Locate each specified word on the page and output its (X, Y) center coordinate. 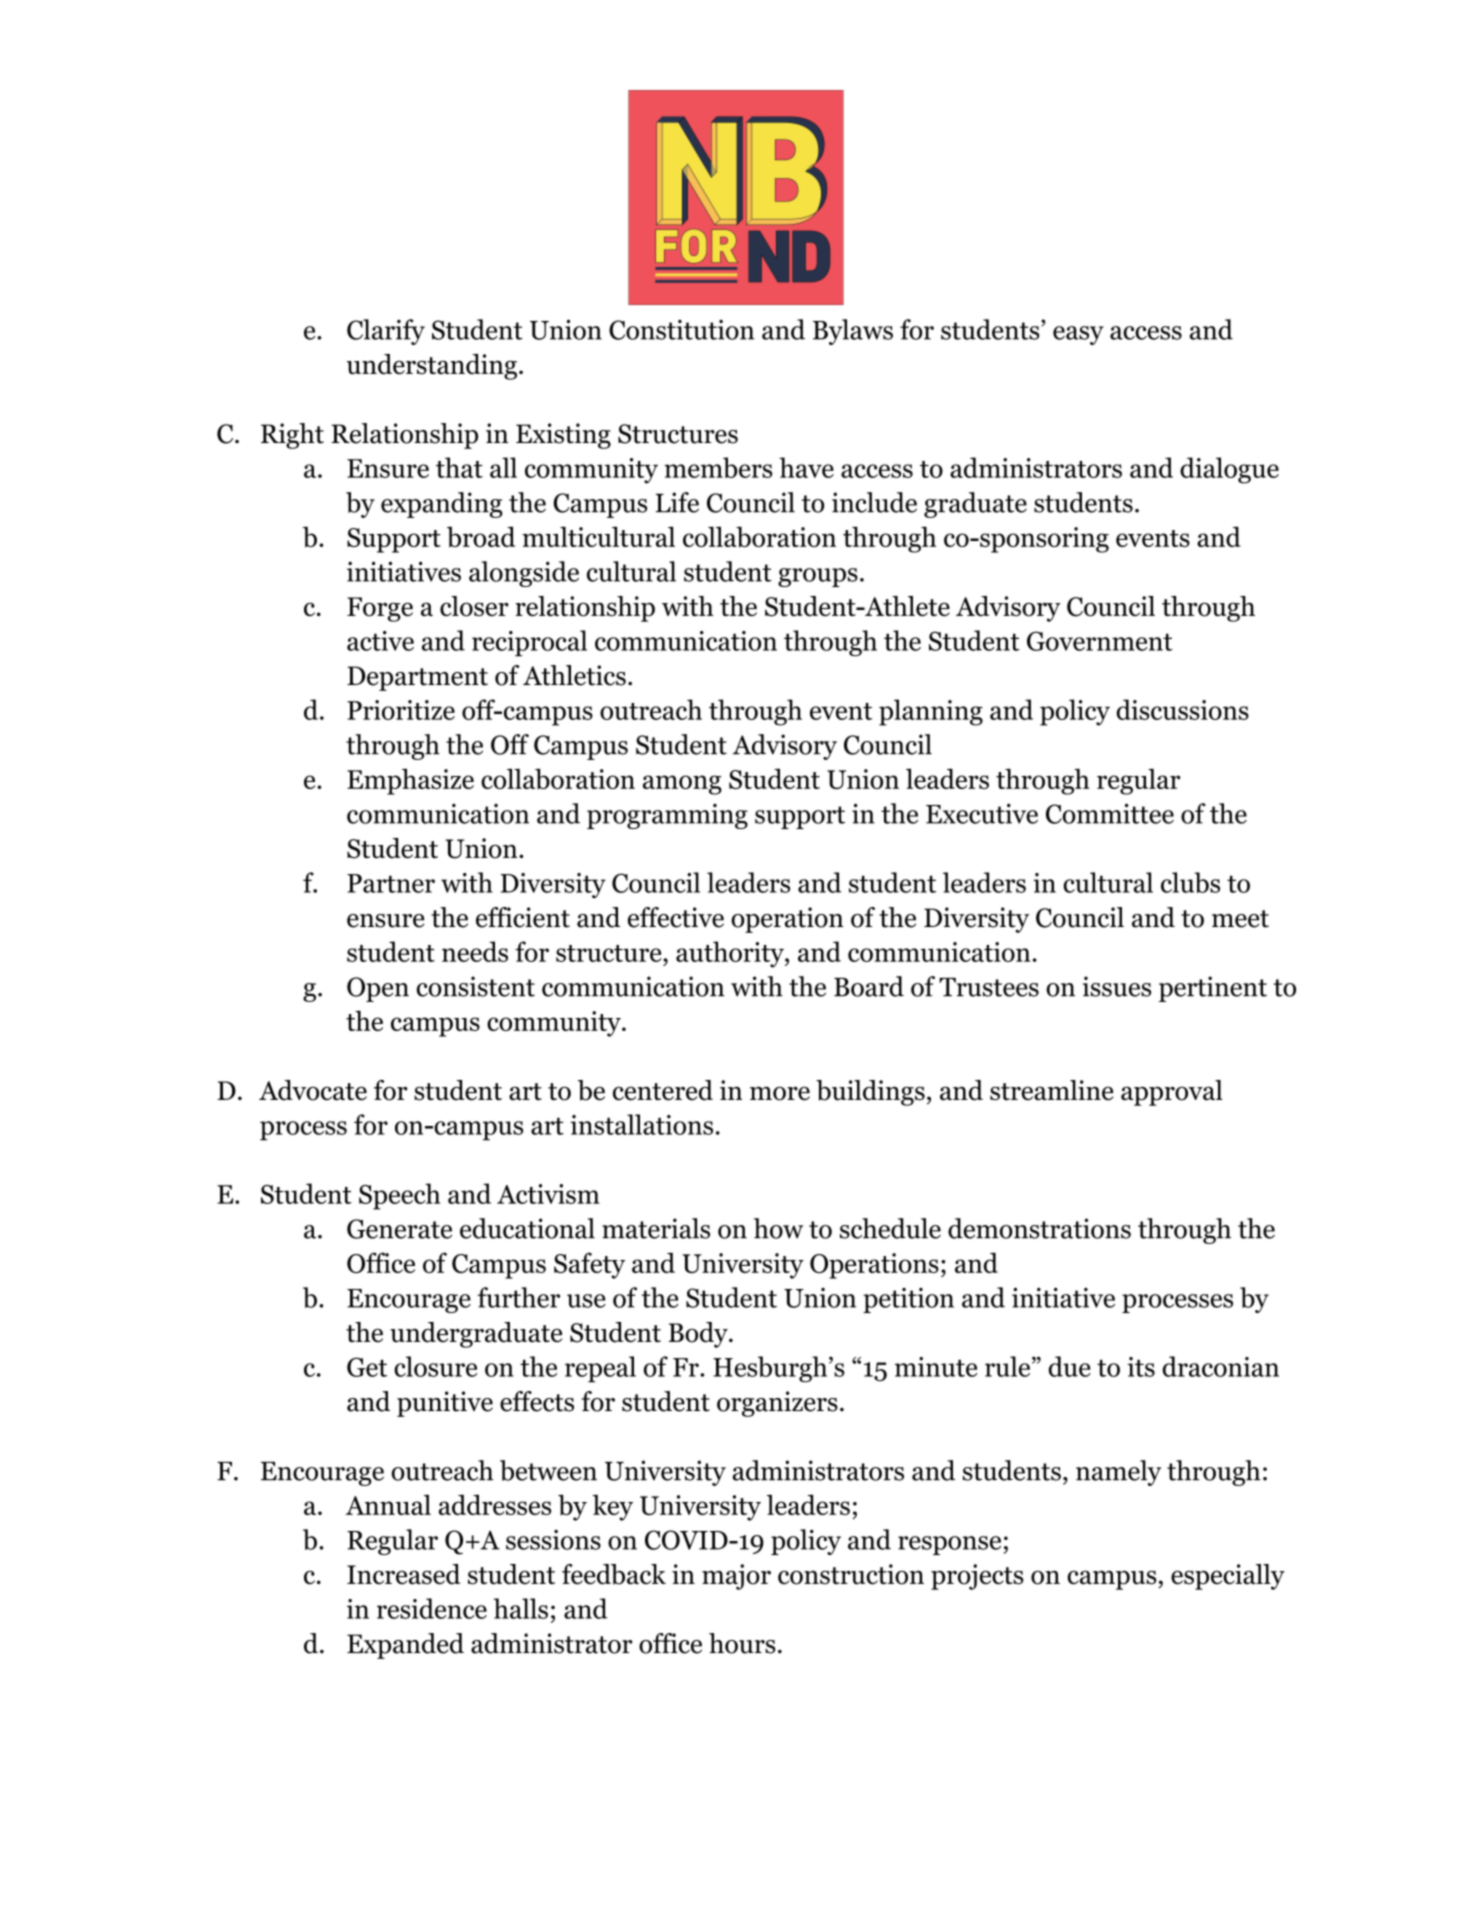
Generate (399, 1229)
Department (417, 678)
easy (1078, 335)
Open (378, 989)
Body (699, 1335)
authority (731, 954)
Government (1100, 641)
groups (818, 577)
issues (1117, 986)
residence (432, 1608)
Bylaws (853, 332)
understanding (432, 367)
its (1141, 1367)
